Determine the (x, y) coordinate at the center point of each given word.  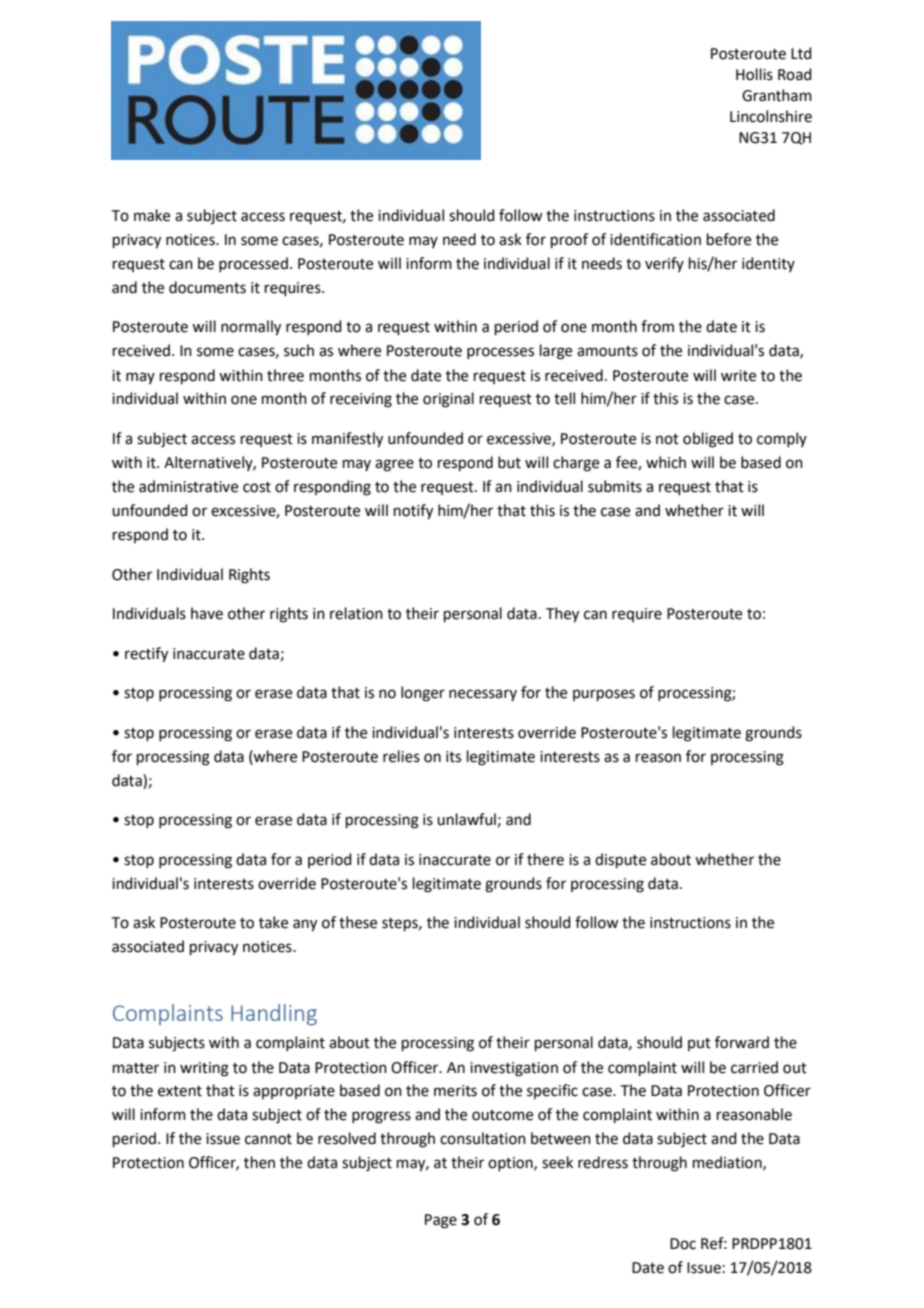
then (259, 1162)
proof (569, 240)
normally (251, 328)
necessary (483, 695)
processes (500, 353)
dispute (620, 860)
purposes (604, 695)
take (273, 922)
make (152, 215)
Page (441, 1221)
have (207, 613)
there (545, 859)
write (738, 376)
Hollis (754, 74)
